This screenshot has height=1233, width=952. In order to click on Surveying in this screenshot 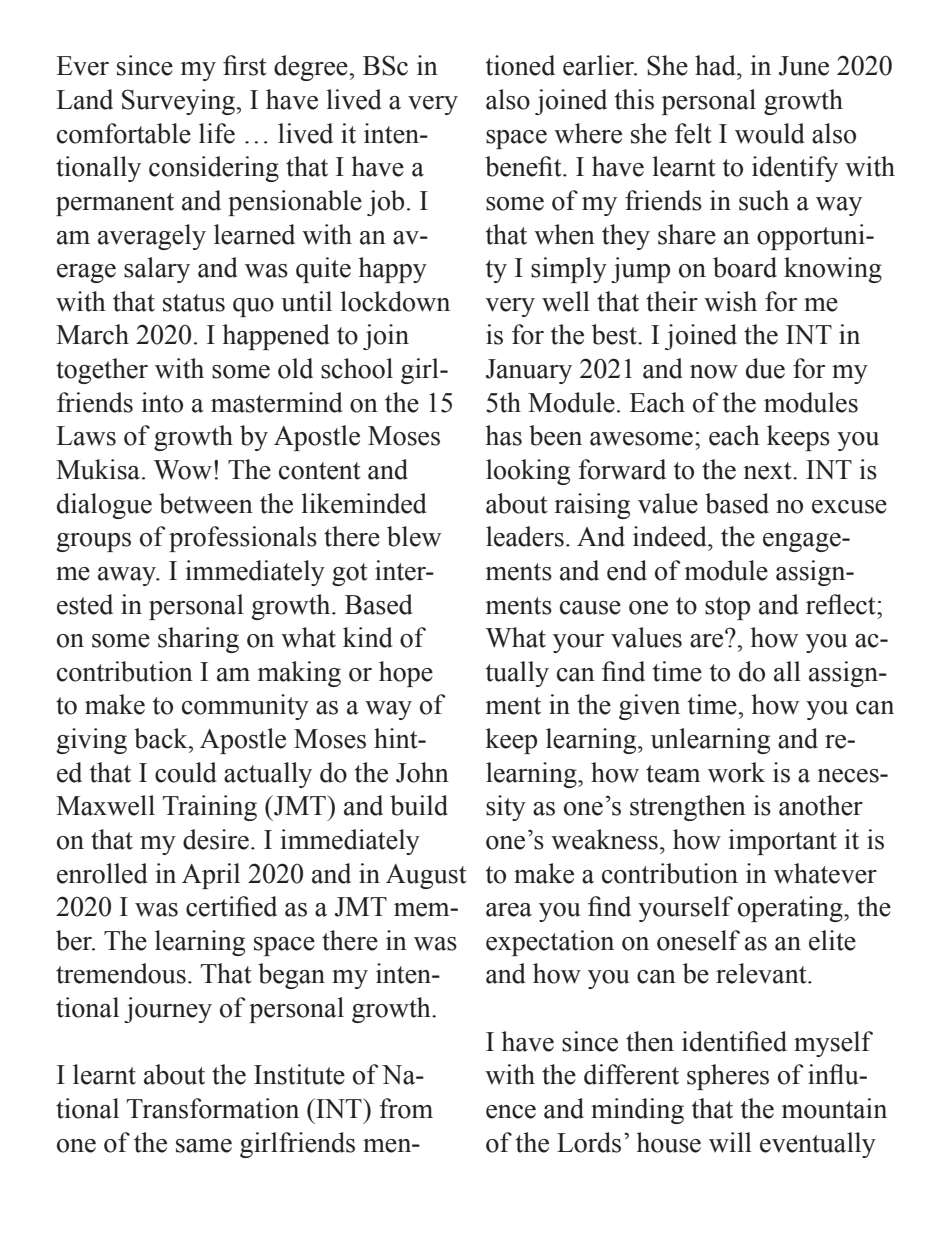, I will do `click(180, 102)`.
